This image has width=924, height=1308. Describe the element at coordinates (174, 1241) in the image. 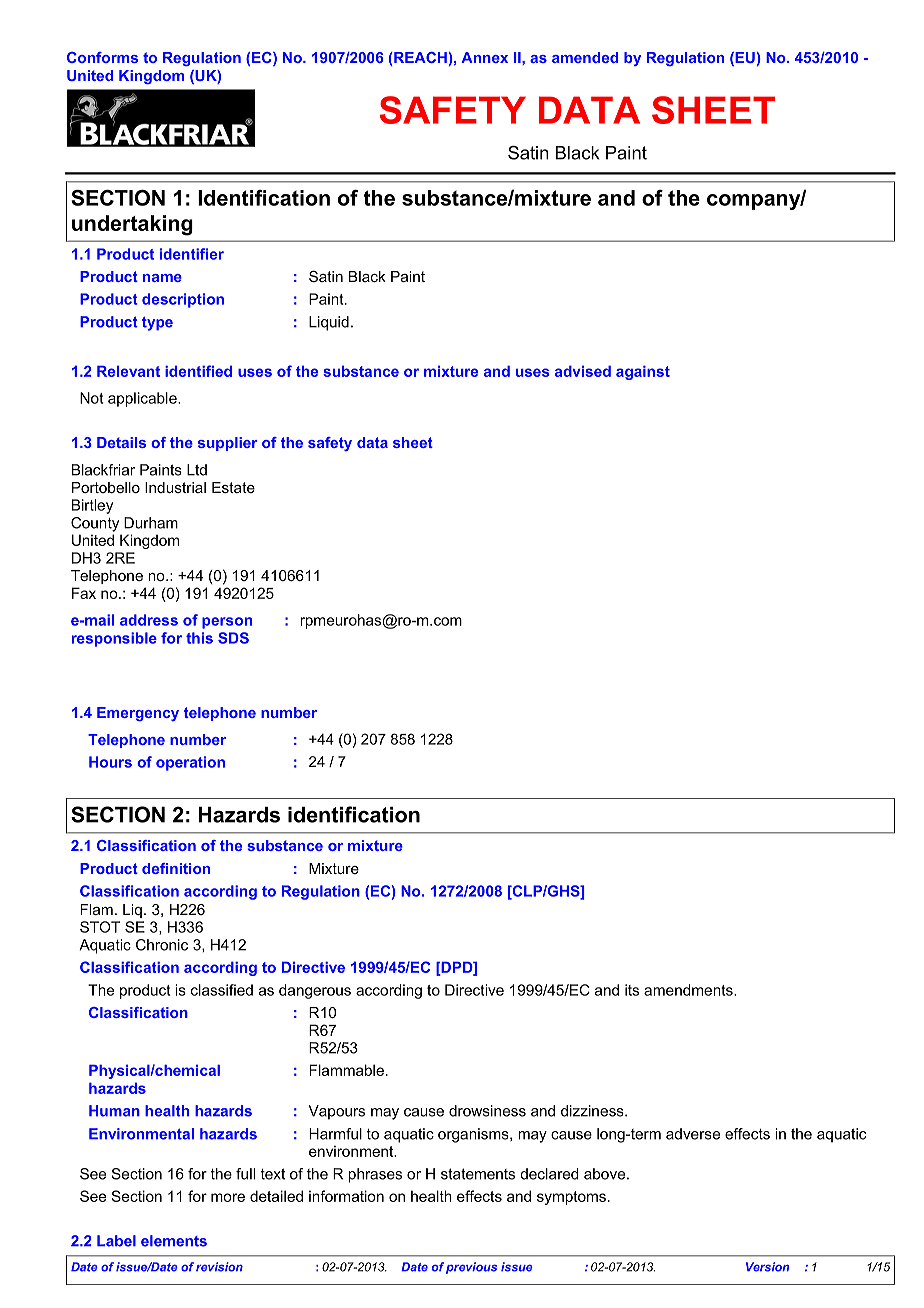

I see `elements` at that location.
